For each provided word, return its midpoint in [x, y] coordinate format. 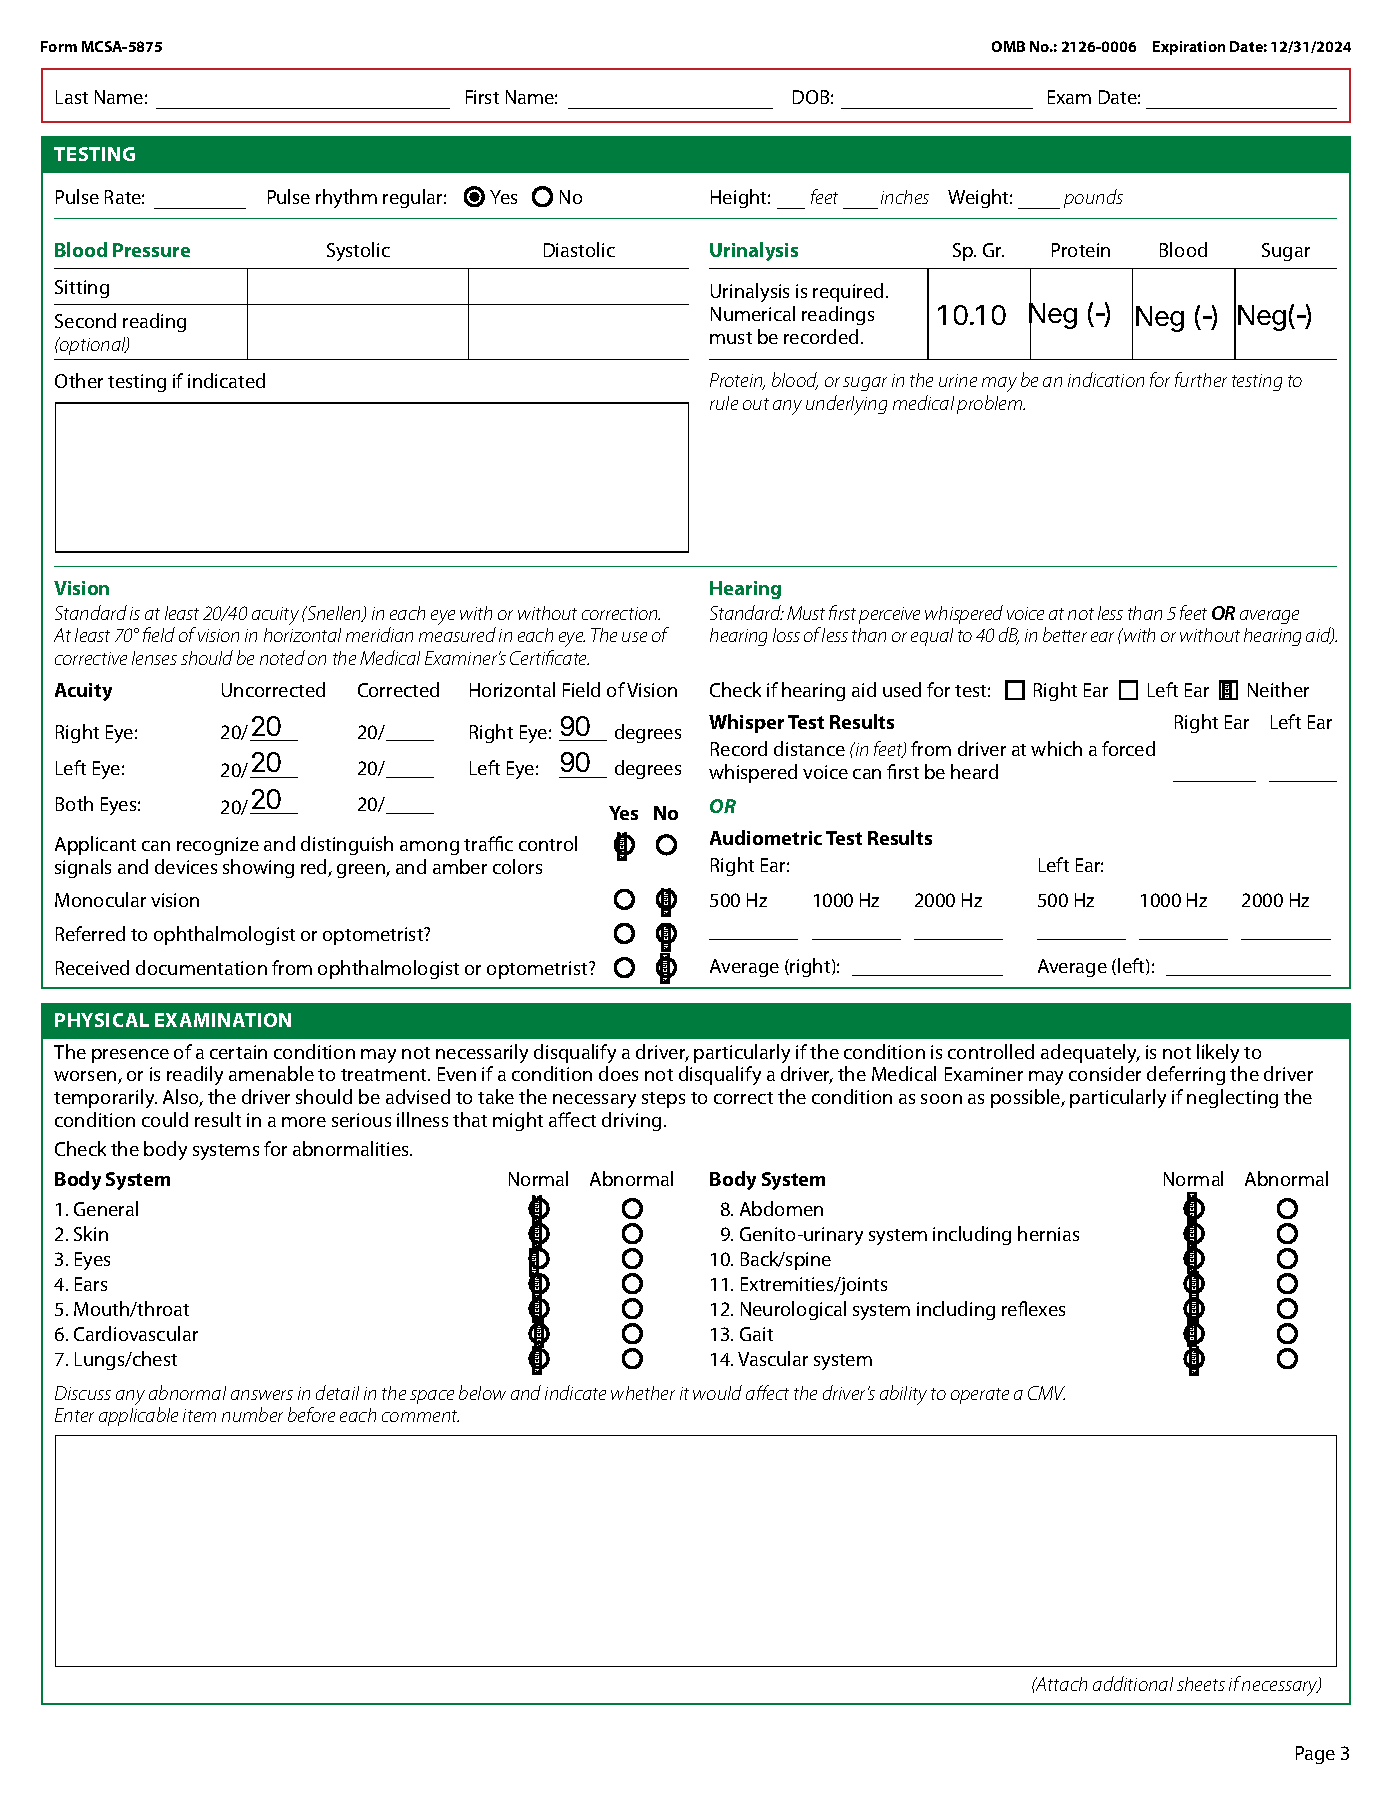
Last [72, 97]
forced [1128, 748]
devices [186, 866]
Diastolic [579, 249]
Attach [1060, 1684]
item [199, 1415]
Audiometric [766, 837]
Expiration [1189, 48]
